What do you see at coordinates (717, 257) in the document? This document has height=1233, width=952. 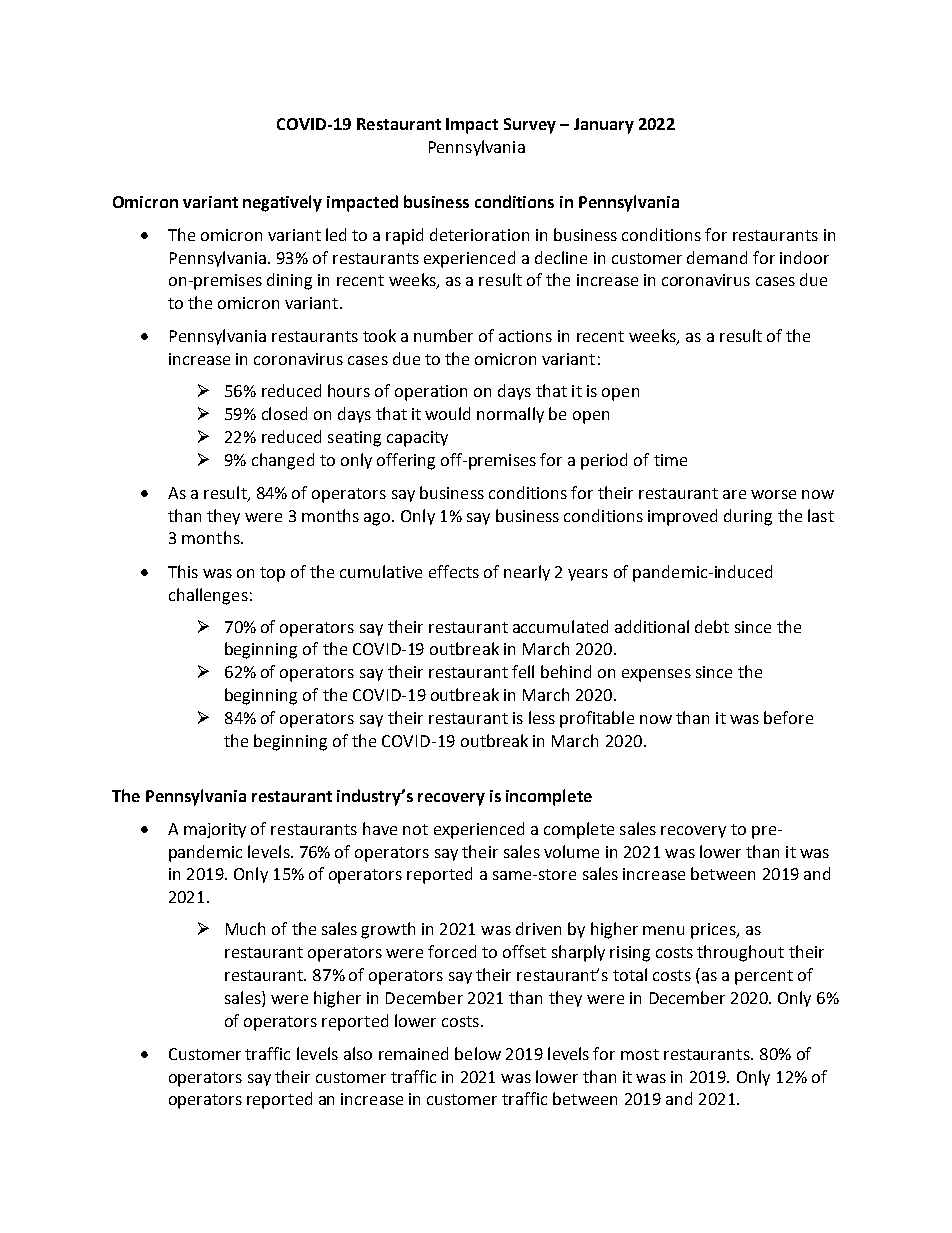 I see `demand` at bounding box center [717, 257].
